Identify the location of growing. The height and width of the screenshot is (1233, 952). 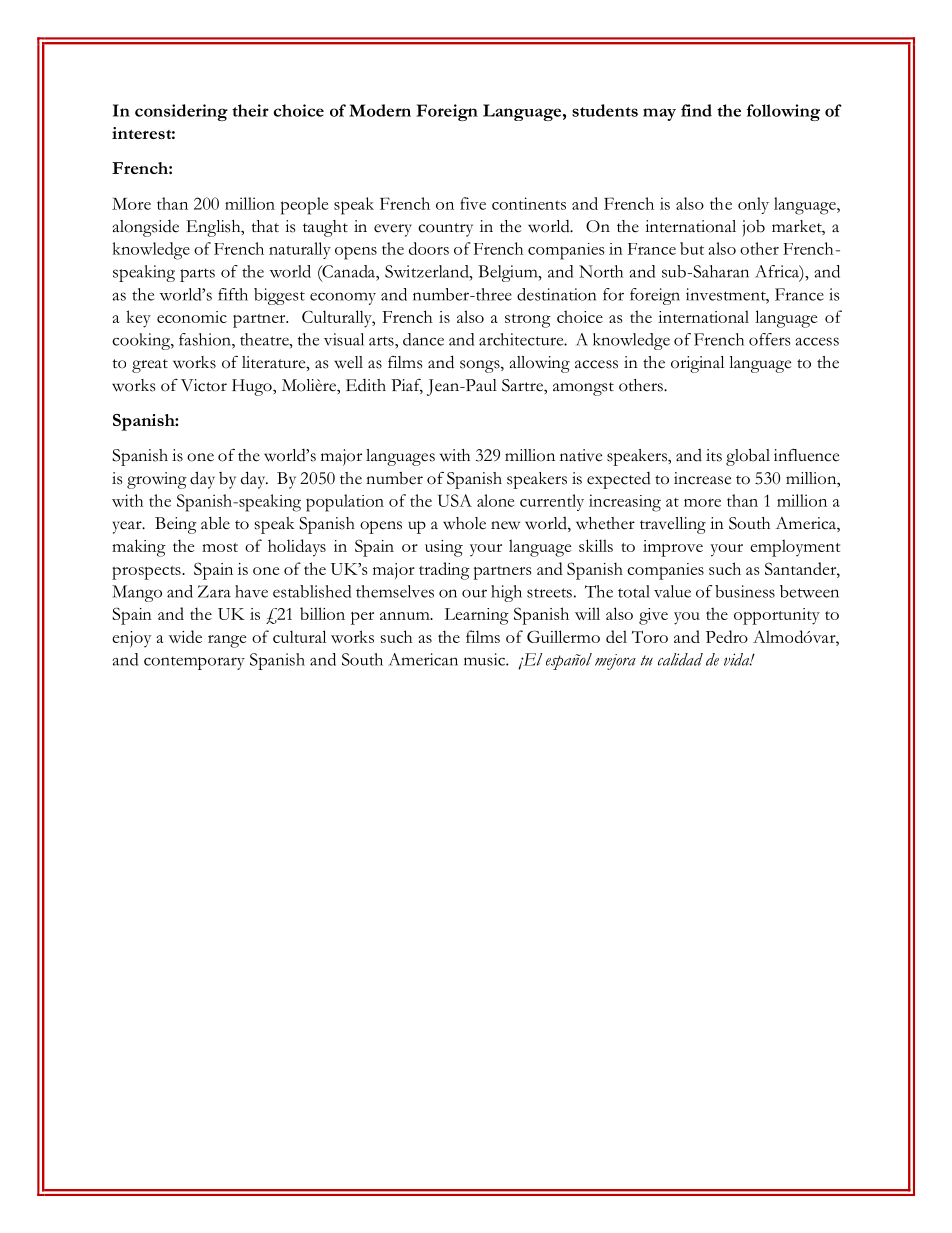
(157, 480).
